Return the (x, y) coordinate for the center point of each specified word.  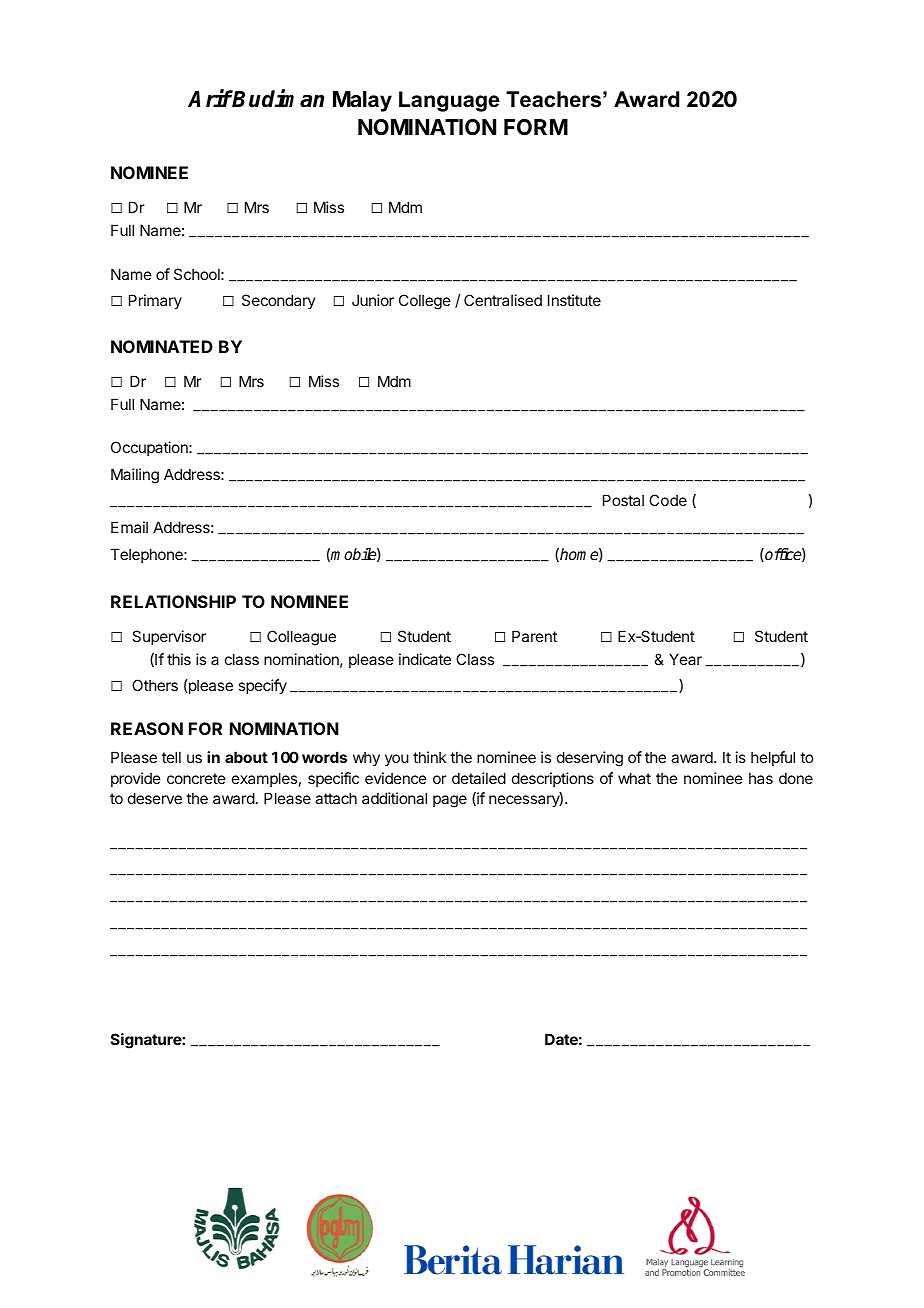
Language (449, 101)
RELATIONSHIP (173, 601)
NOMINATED (162, 346)
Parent (534, 636)
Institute (574, 300)
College (425, 302)
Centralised (503, 300)
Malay (362, 101)
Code (668, 500)
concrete (196, 778)
